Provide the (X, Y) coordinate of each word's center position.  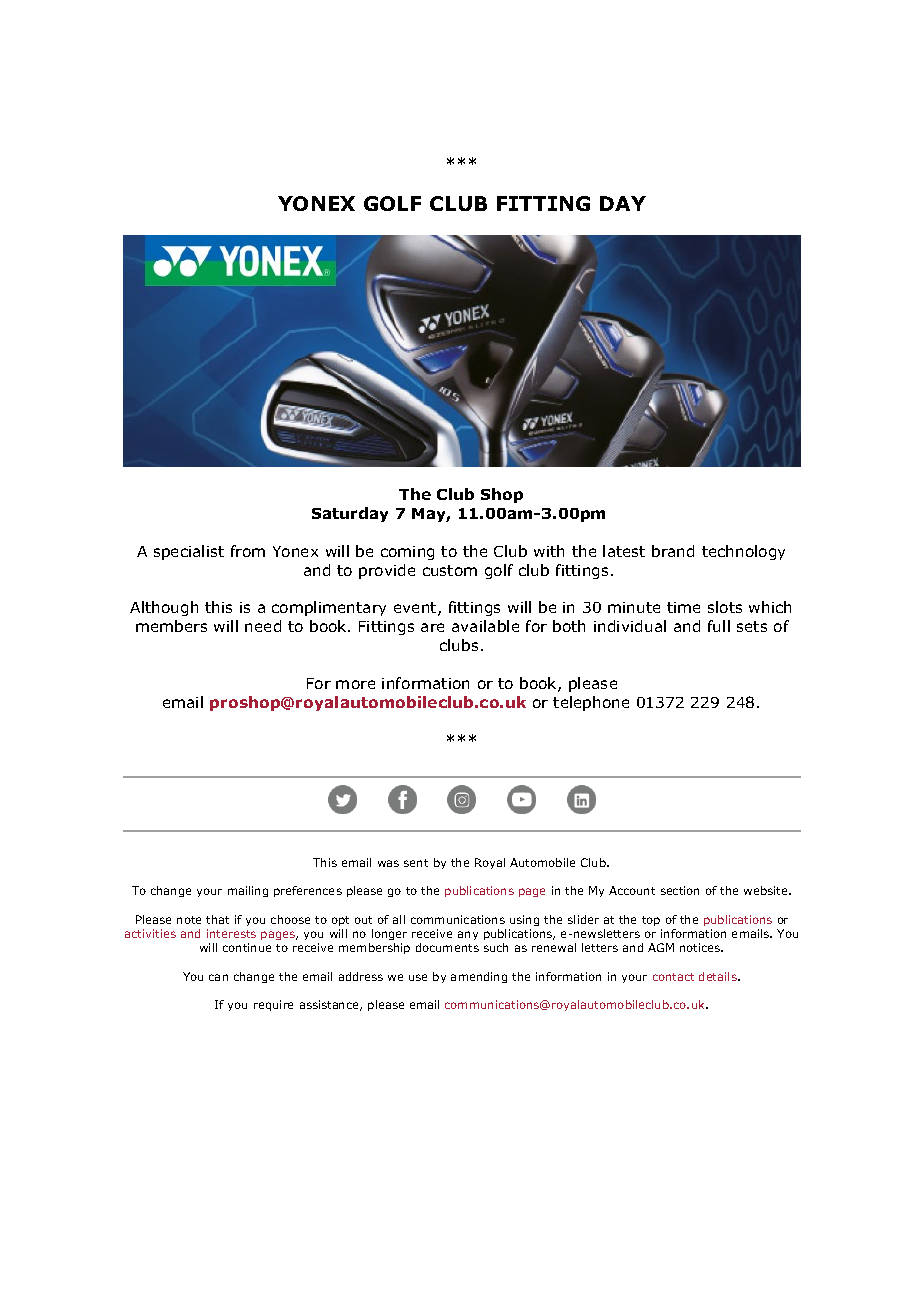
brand (673, 551)
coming (407, 553)
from (248, 551)
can (218, 977)
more (355, 684)
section (680, 890)
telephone (591, 703)
